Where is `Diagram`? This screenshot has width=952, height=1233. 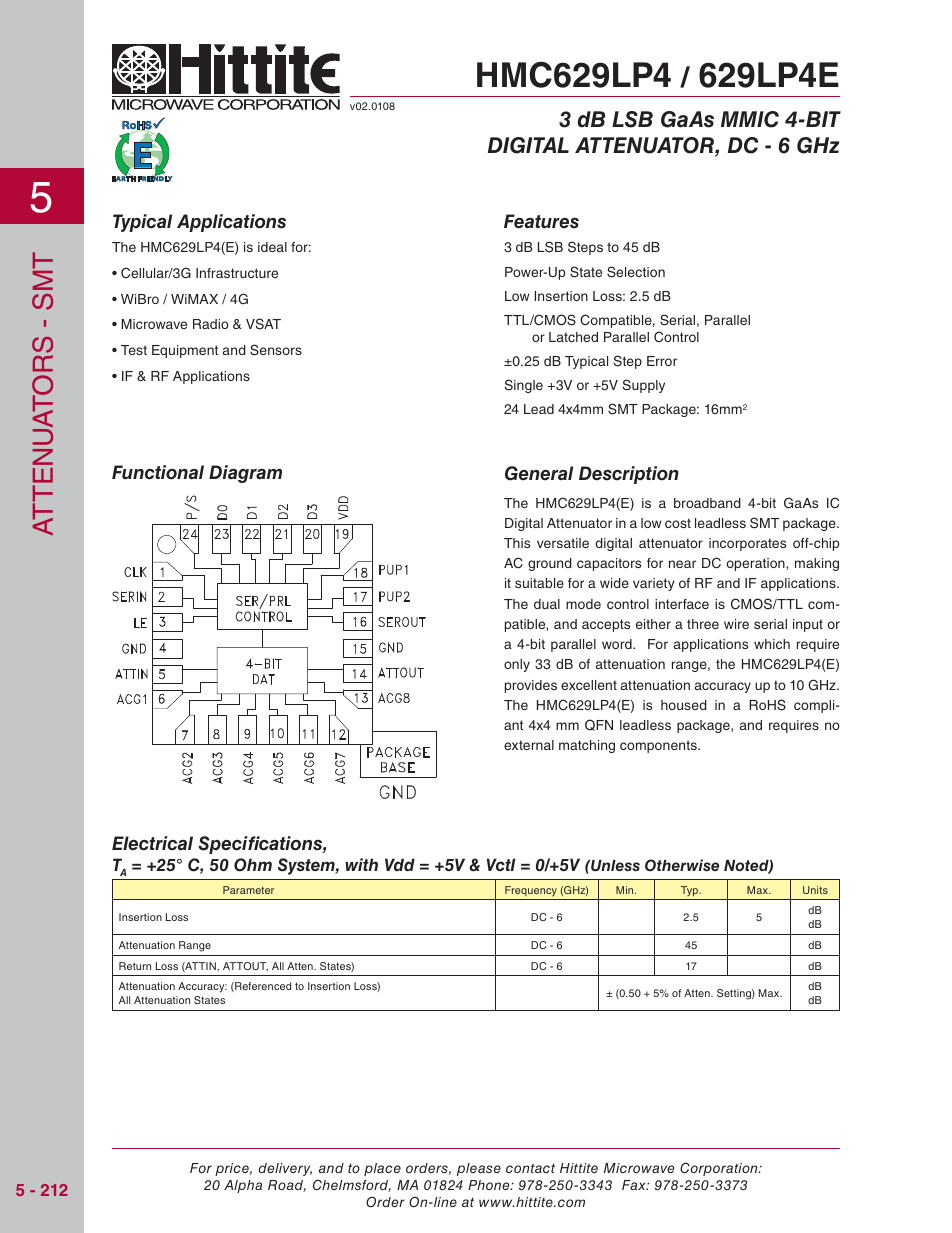 Diagram is located at coordinates (245, 474).
